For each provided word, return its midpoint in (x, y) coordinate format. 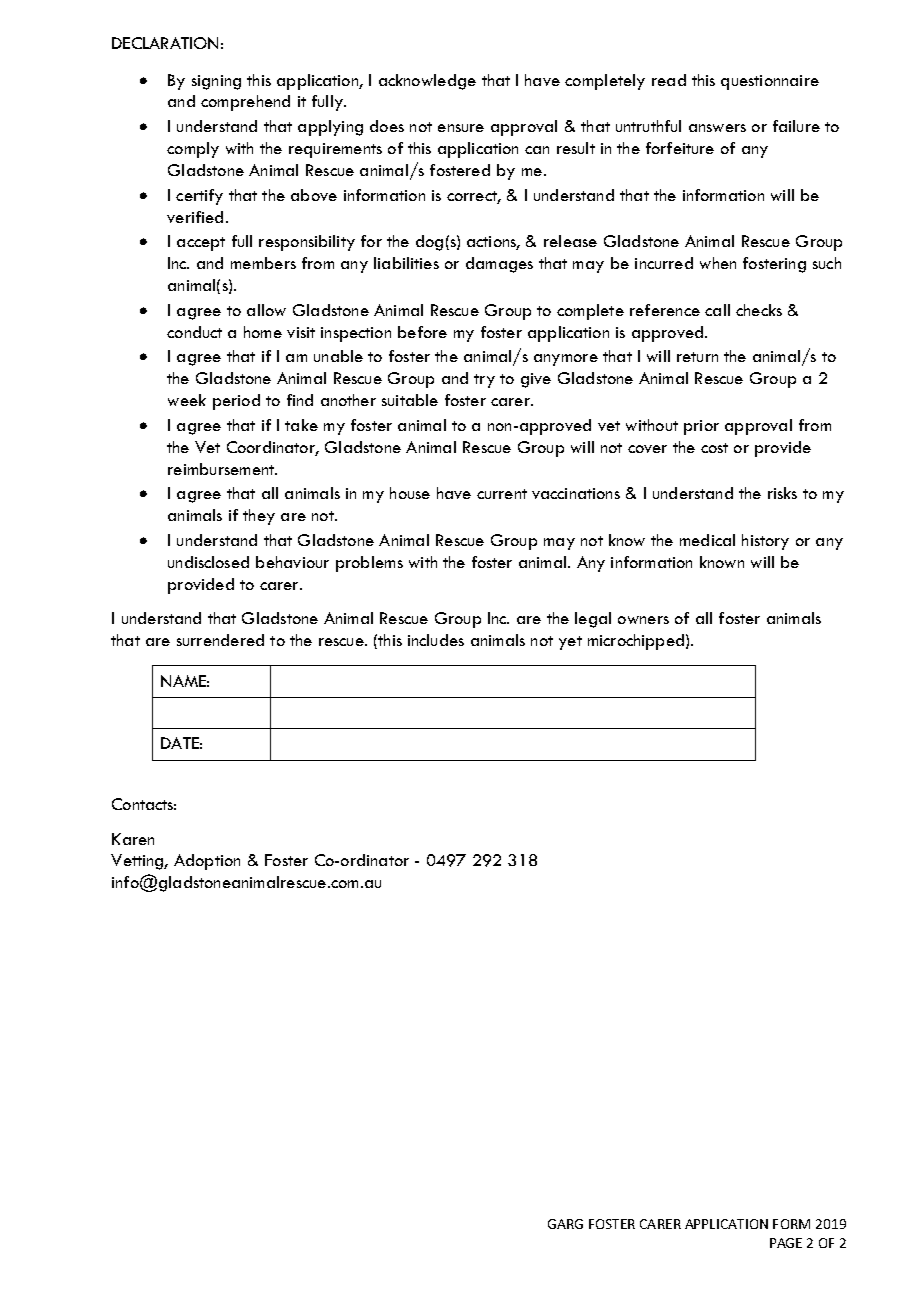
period (236, 402)
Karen (133, 839)
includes (436, 640)
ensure (461, 128)
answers (717, 128)
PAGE (786, 1243)
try (484, 381)
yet (570, 643)
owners (643, 620)
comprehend (245, 103)
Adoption (207, 862)
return (697, 357)
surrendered (220, 640)
